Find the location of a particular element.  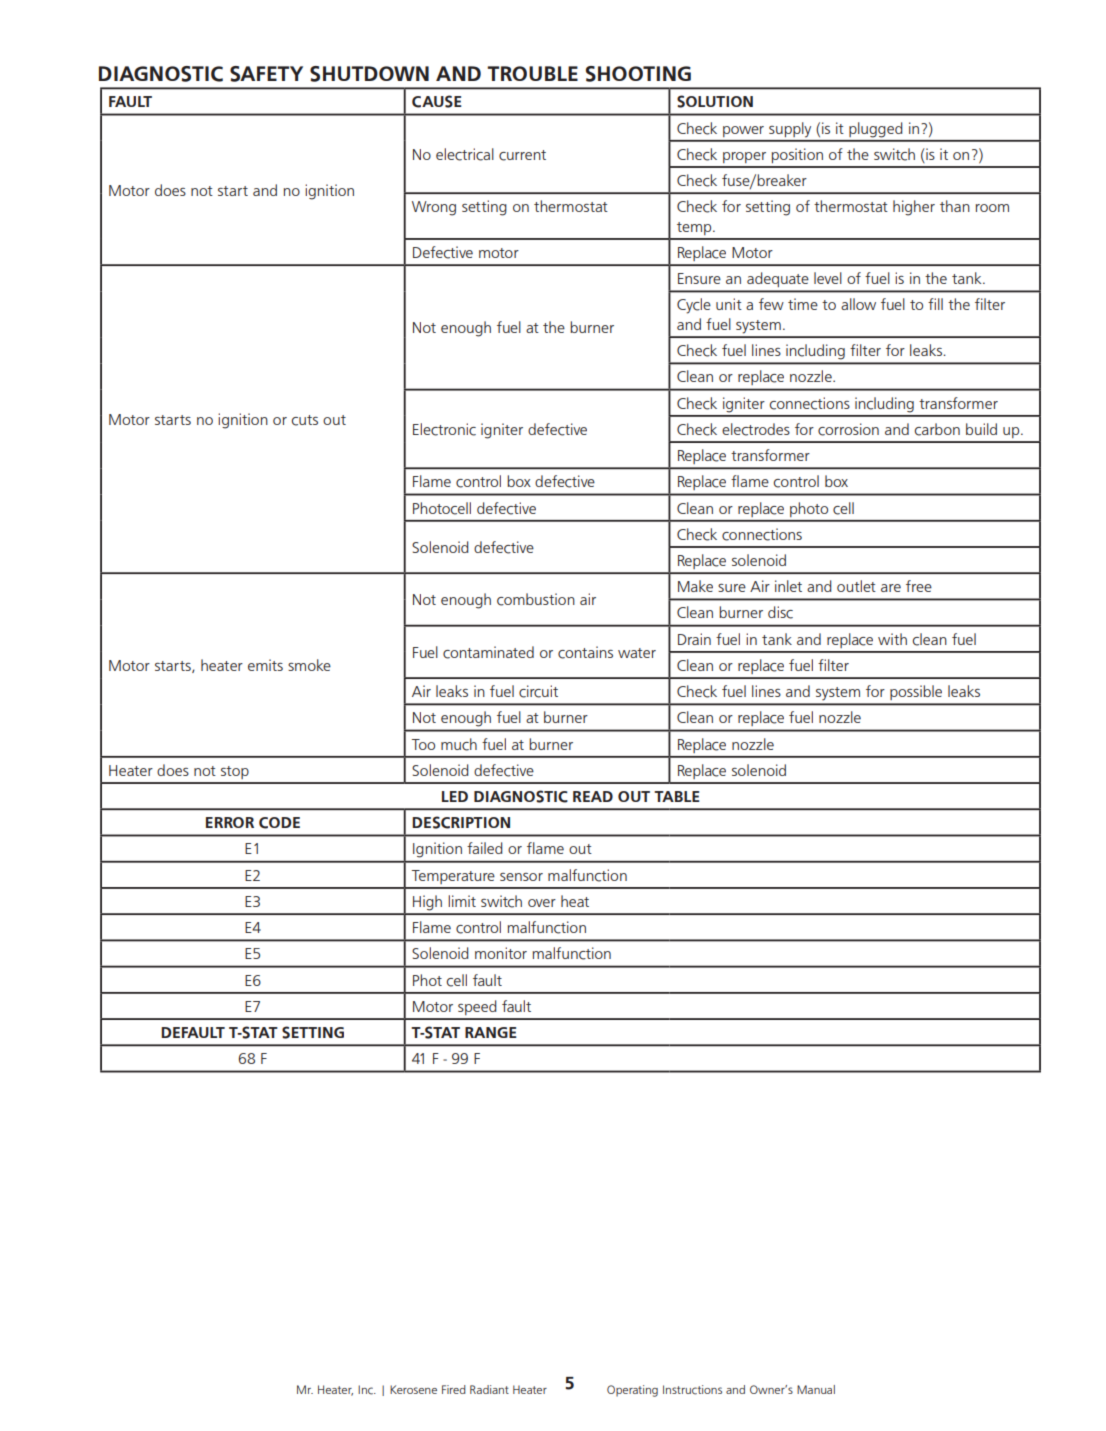

Kerosene is located at coordinates (413, 1389).
